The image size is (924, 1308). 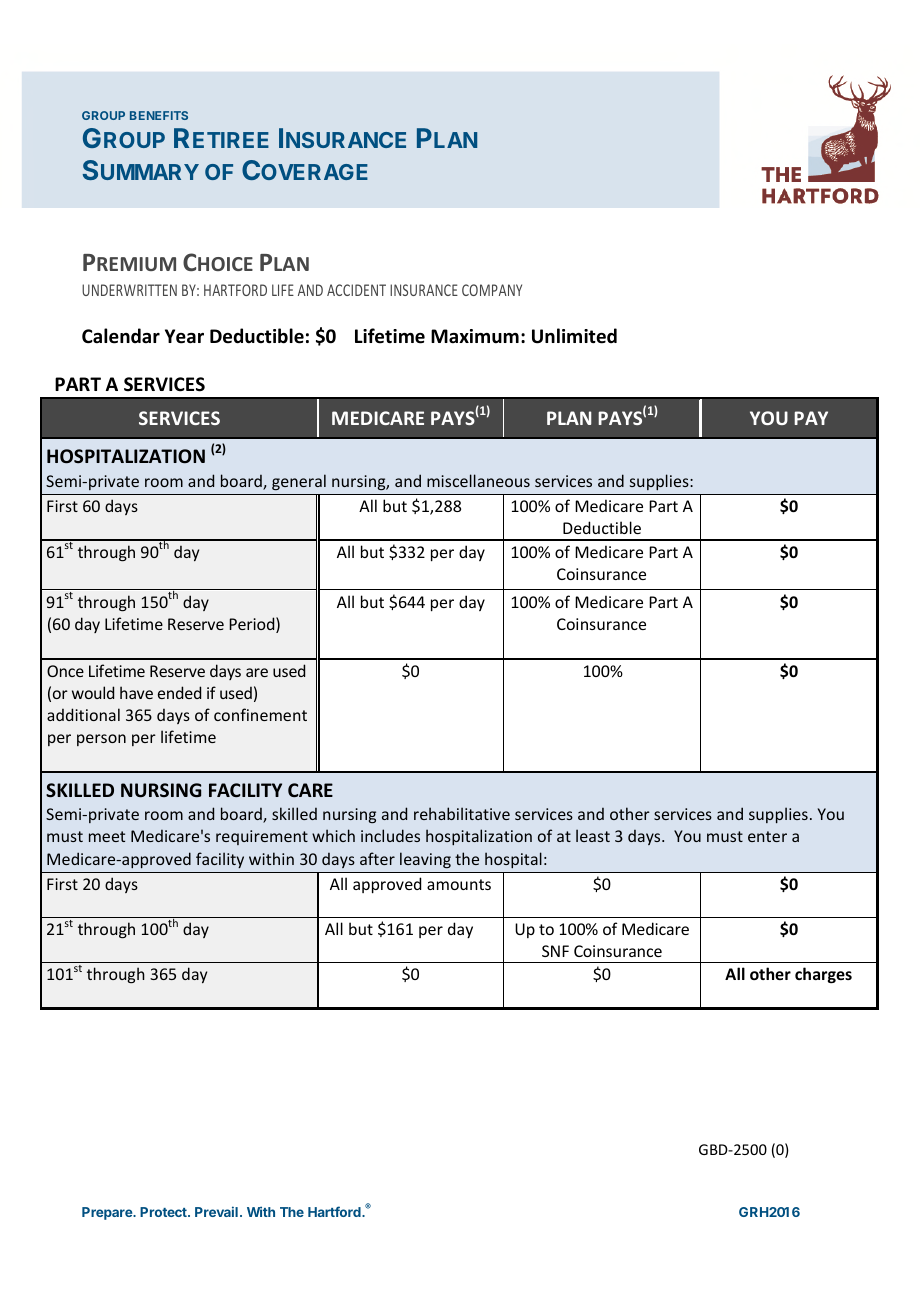 What do you see at coordinates (574, 336) in the screenshot?
I see `Unlimited` at bounding box center [574, 336].
